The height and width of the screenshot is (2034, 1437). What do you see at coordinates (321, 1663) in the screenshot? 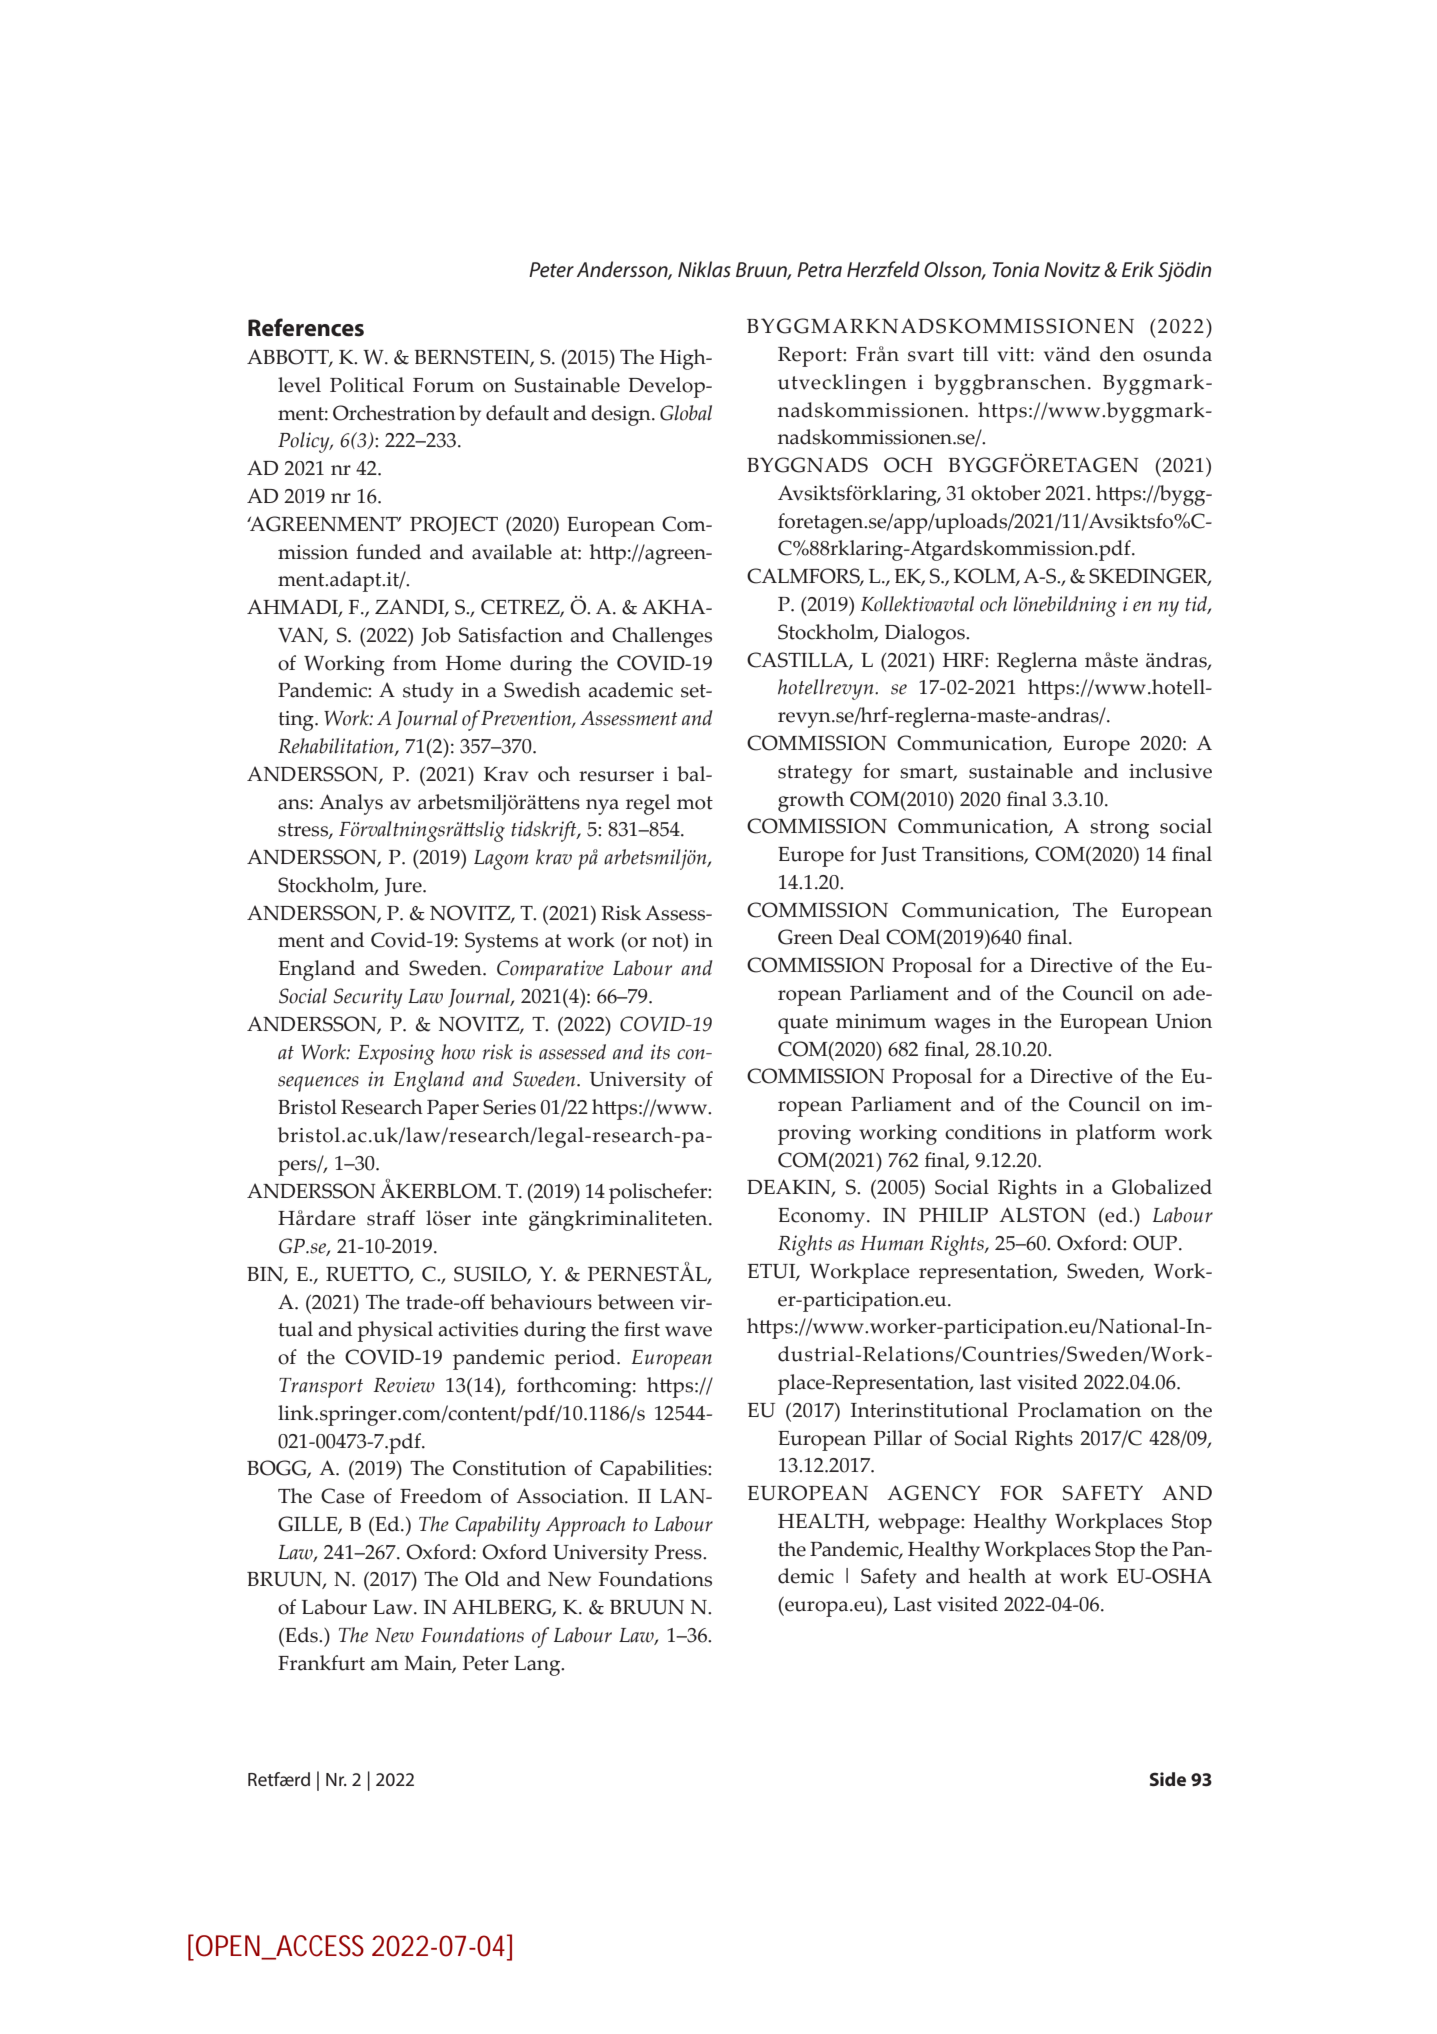
I see `Frankfurt` at bounding box center [321, 1663].
